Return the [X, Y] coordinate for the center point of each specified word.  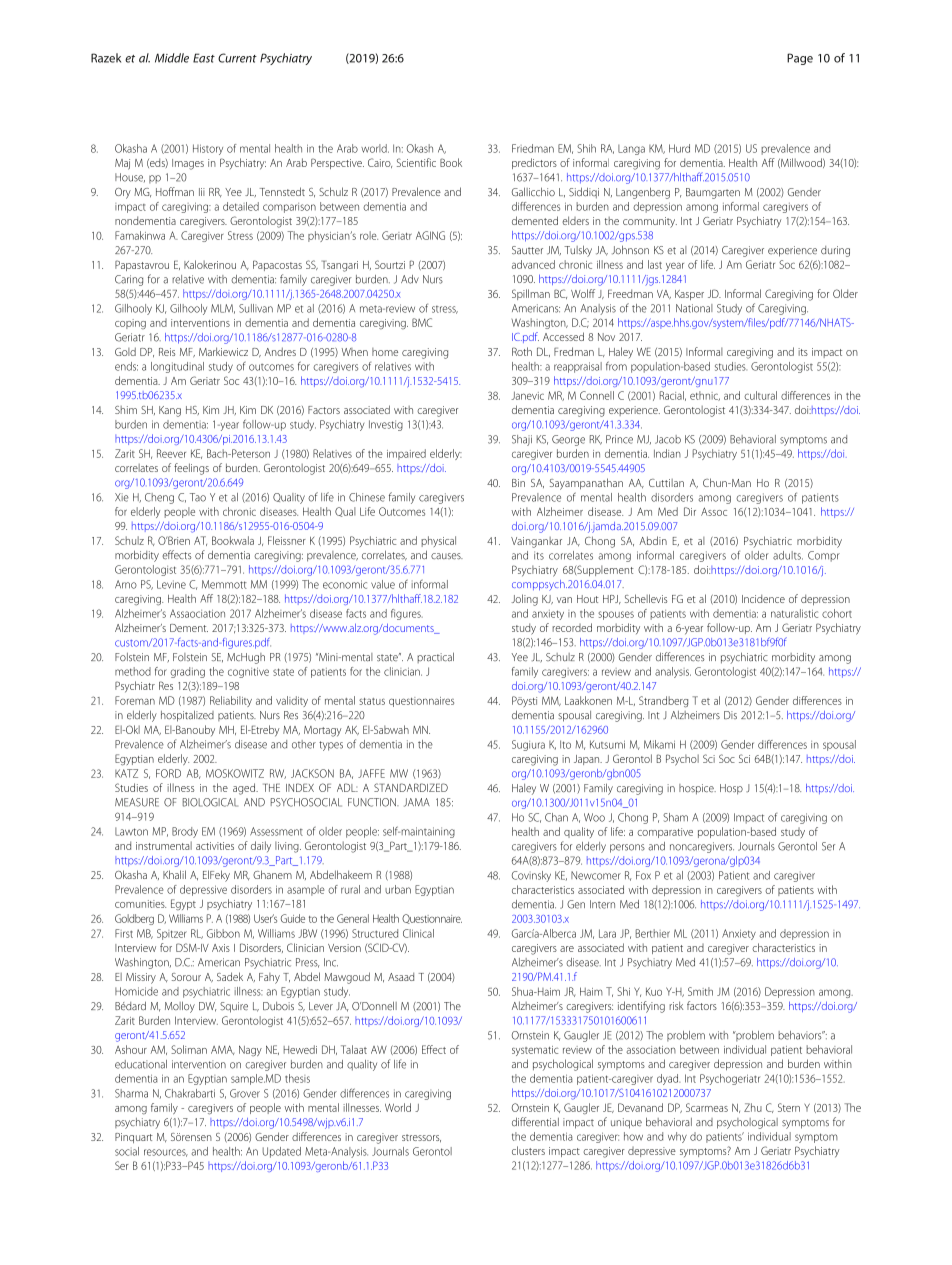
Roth [522, 351]
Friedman [533, 148]
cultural [760, 395]
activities [215, 846]
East [204, 58]
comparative [665, 833]
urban [398, 889]
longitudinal [177, 367]
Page [800, 59]
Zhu [753, 1107]
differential [535, 1122]
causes [447, 556]
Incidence [763, 599]
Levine [171, 584]
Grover [245, 1093]
